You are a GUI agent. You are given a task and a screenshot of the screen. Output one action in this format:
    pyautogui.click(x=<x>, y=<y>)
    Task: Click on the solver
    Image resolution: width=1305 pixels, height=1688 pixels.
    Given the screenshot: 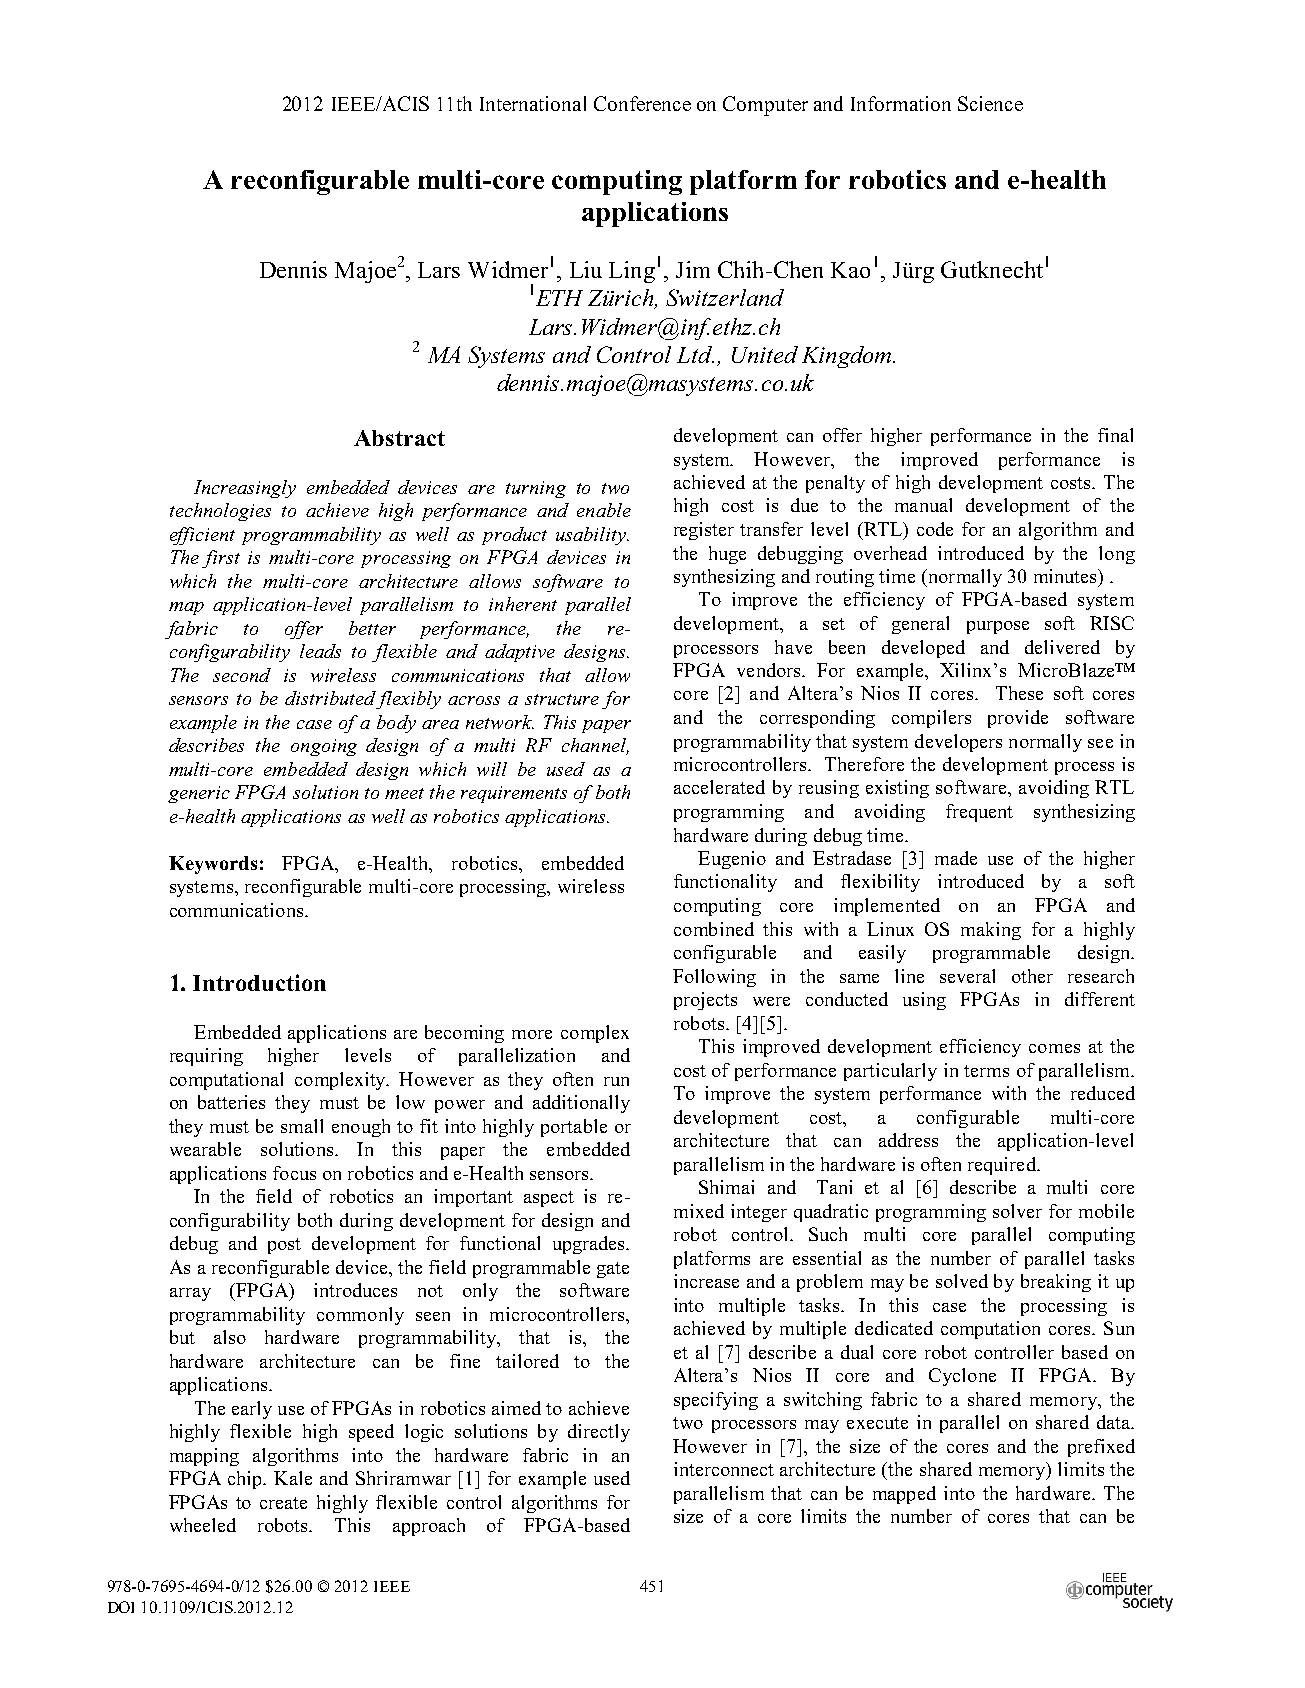 What is the action you would take?
    pyautogui.click(x=1017, y=1211)
